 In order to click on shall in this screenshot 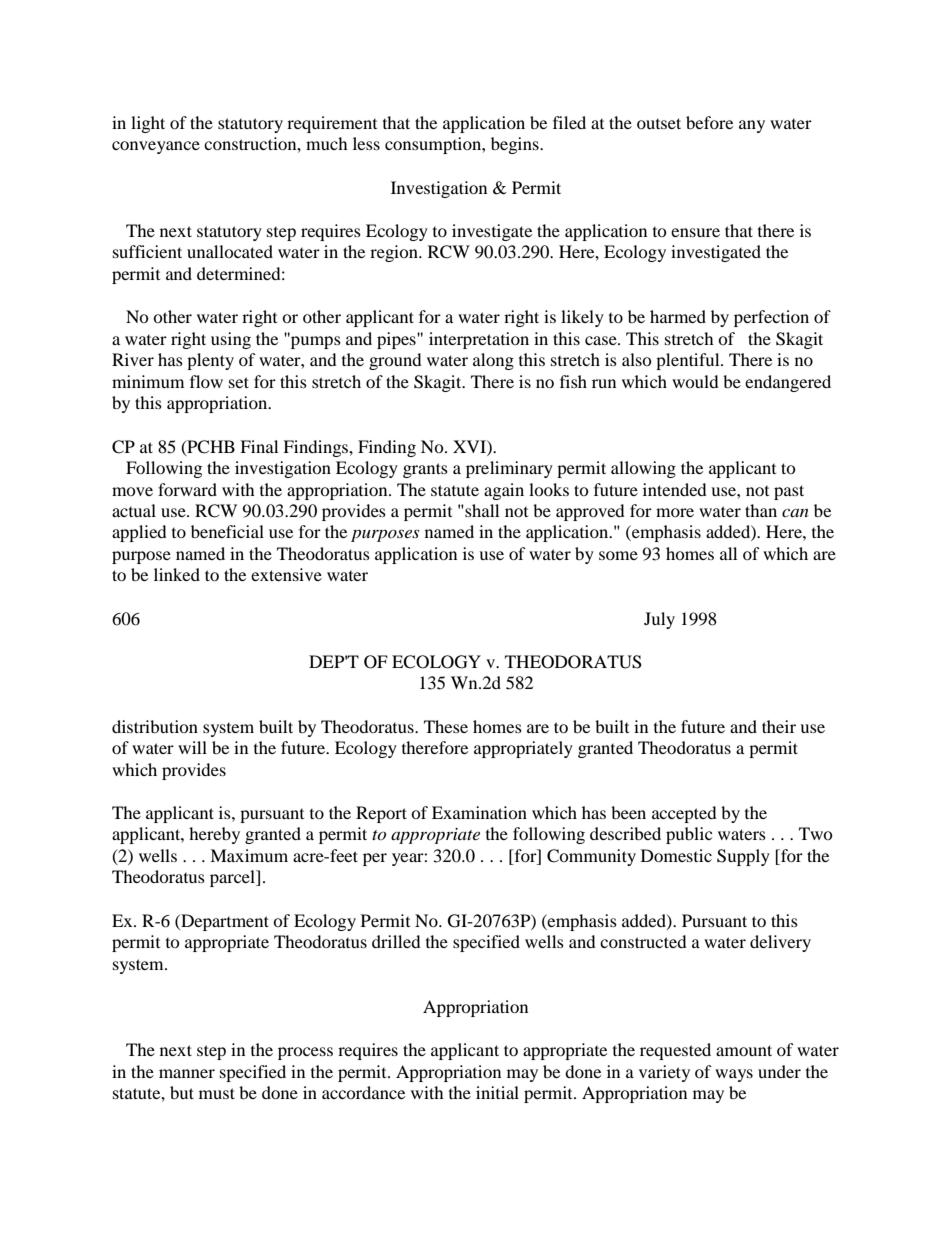, I will do `click(481, 510)`.
